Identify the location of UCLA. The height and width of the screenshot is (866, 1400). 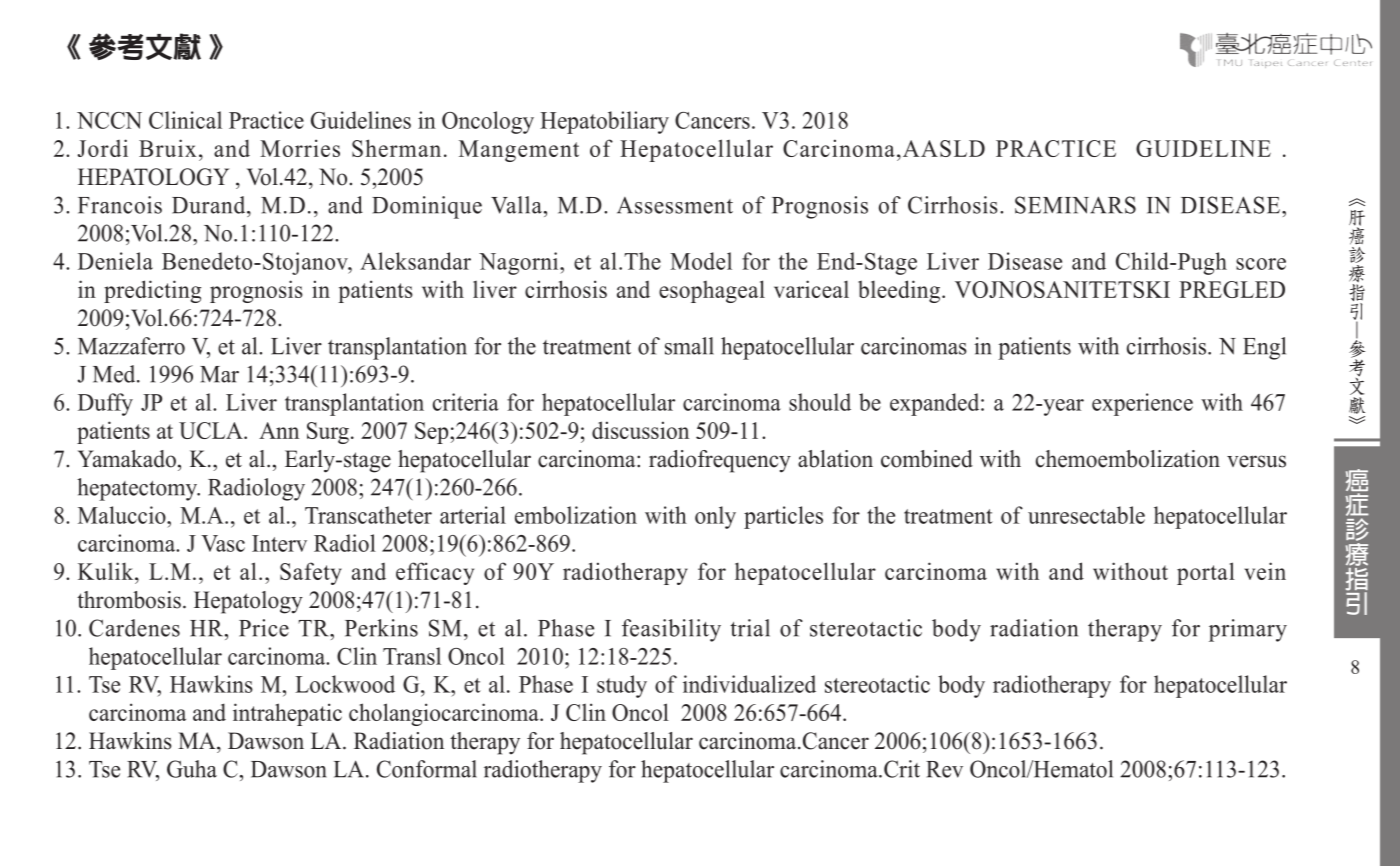
(212, 430).
